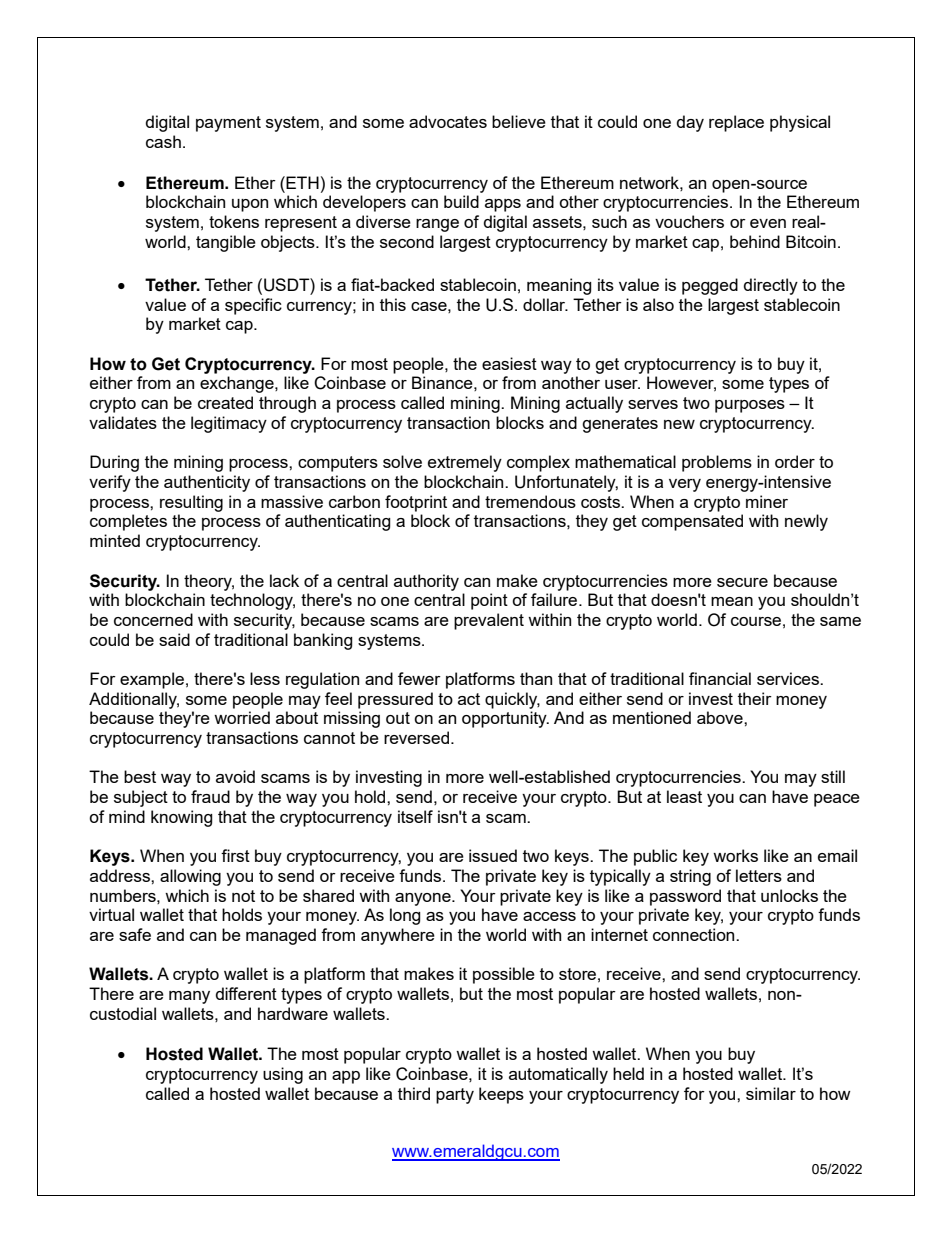 The height and width of the document is (1233, 952). I want to click on using, so click(283, 1075).
